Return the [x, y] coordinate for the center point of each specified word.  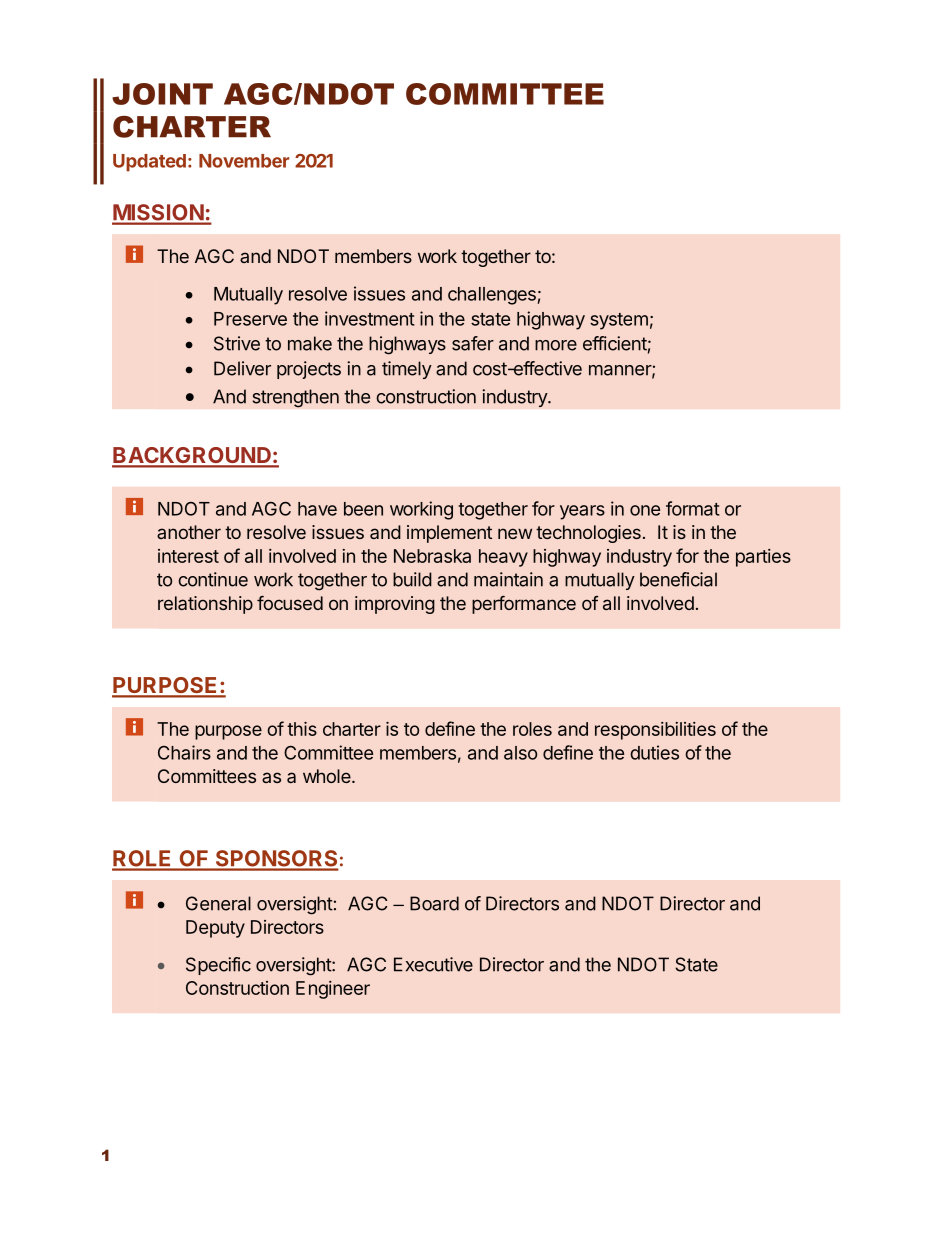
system [619, 321]
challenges [492, 296]
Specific [218, 966]
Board [434, 903]
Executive [433, 964]
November [244, 161]
